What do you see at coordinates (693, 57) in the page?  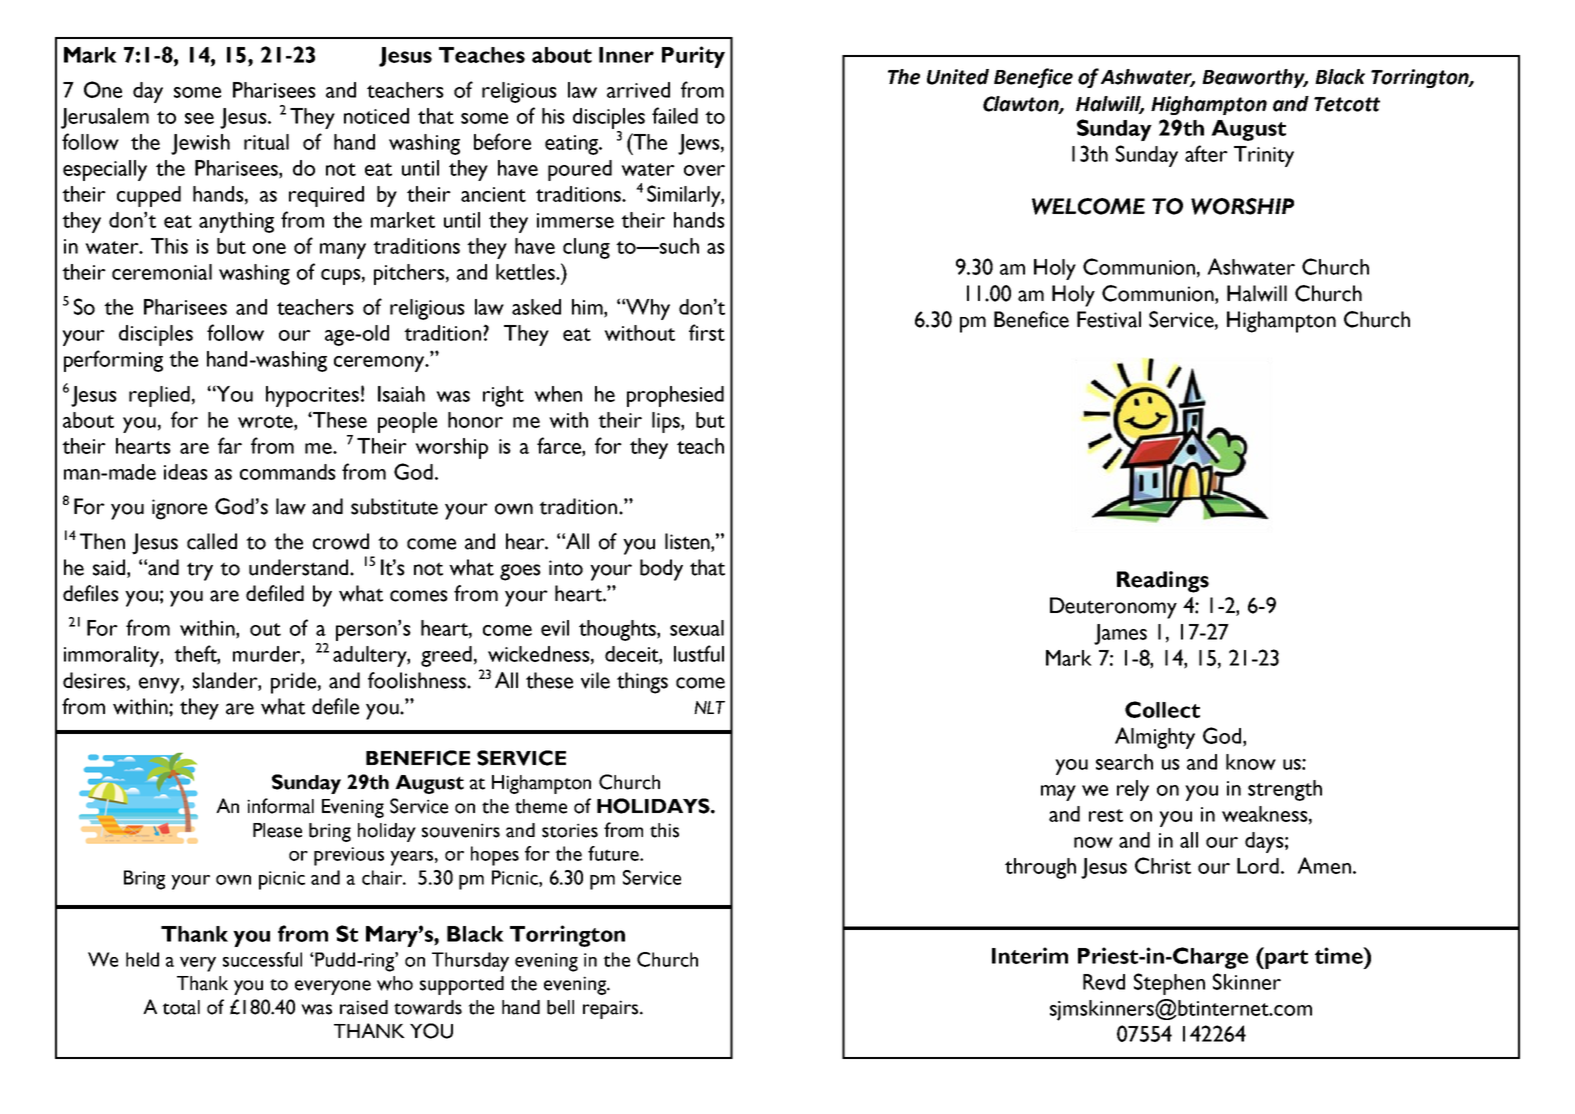 I see `Purity` at bounding box center [693, 57].
